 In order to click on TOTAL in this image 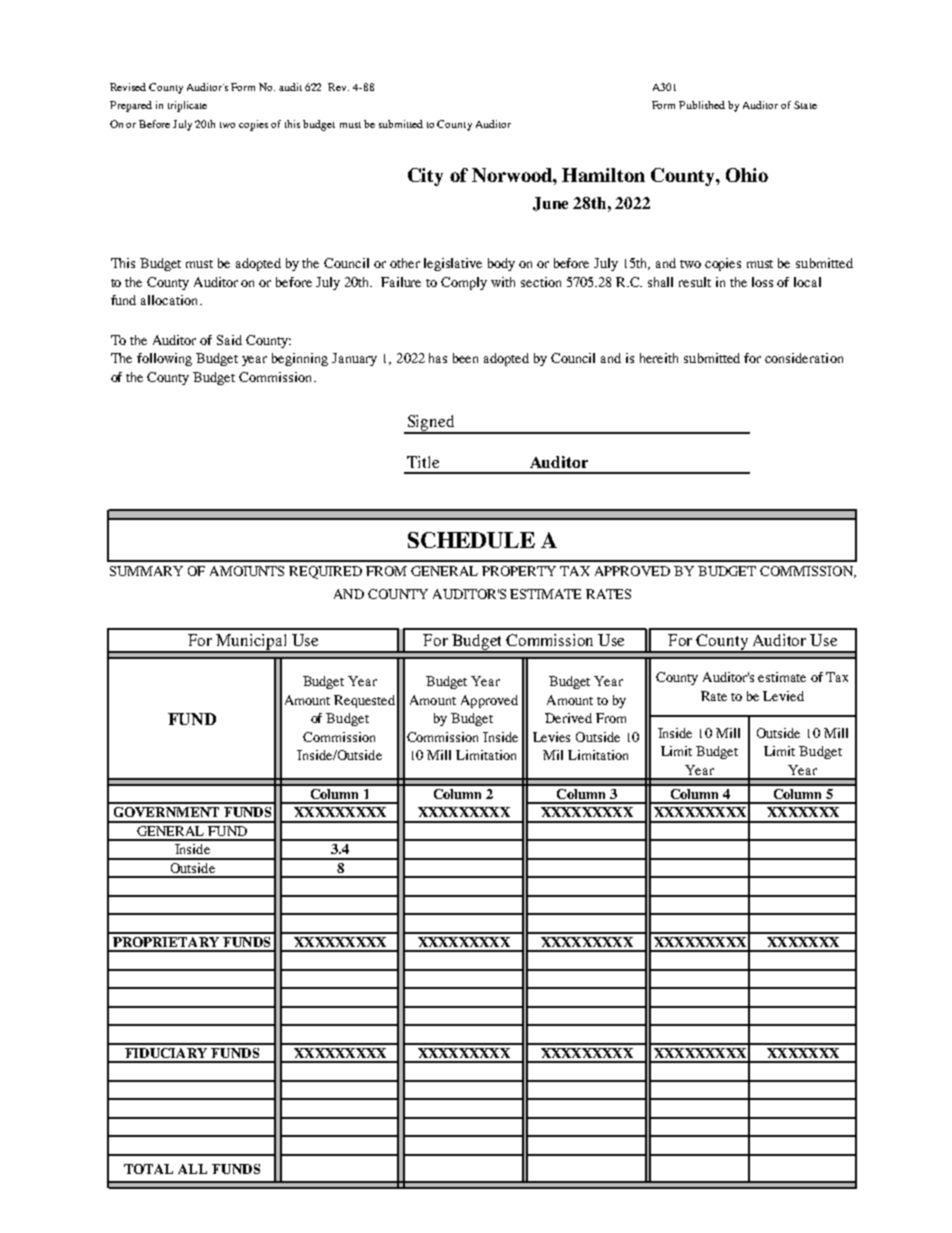, I will do `click(148, 1169)`.
